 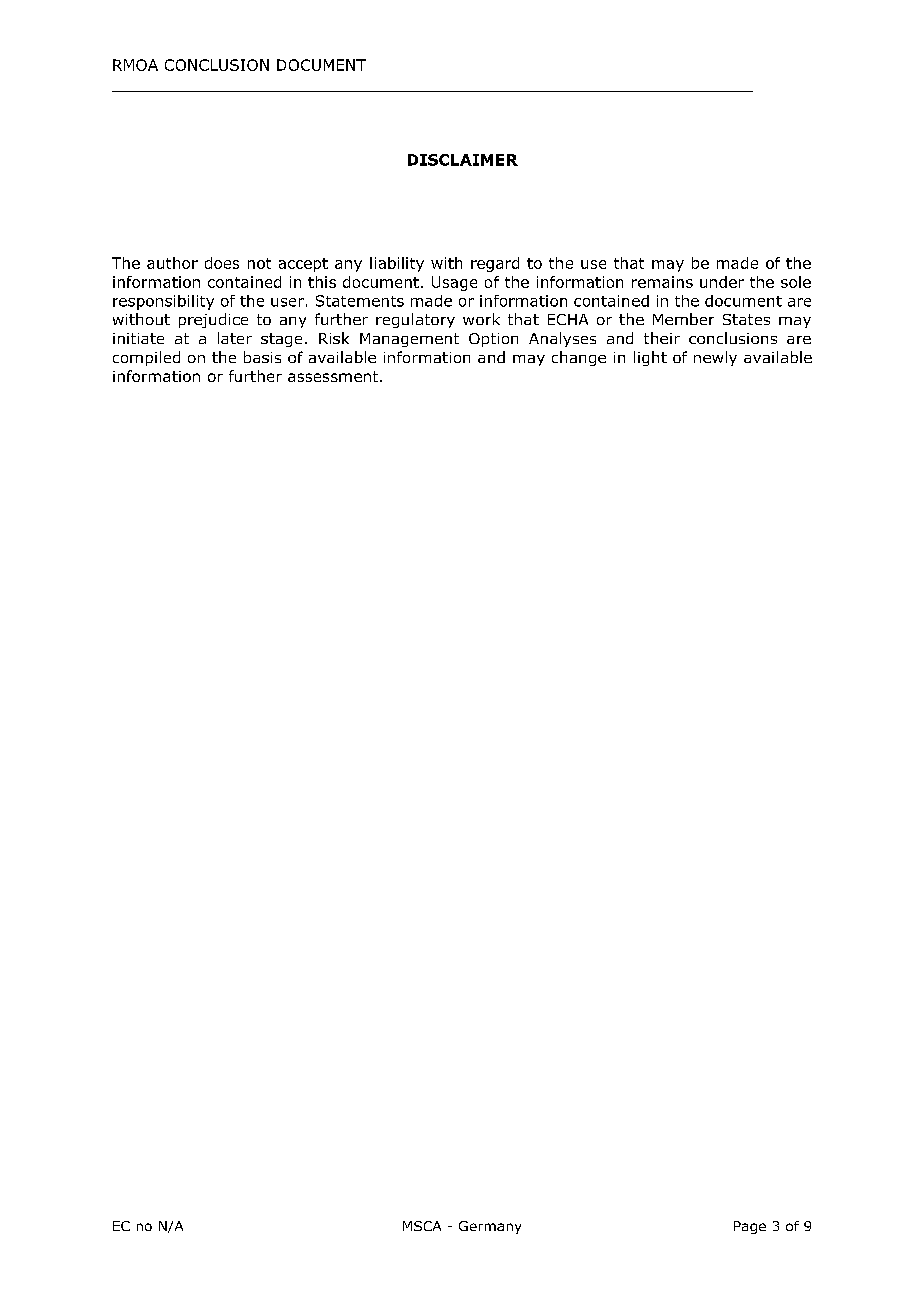 I want to click on Germany, so click(x=490, y=1227).
